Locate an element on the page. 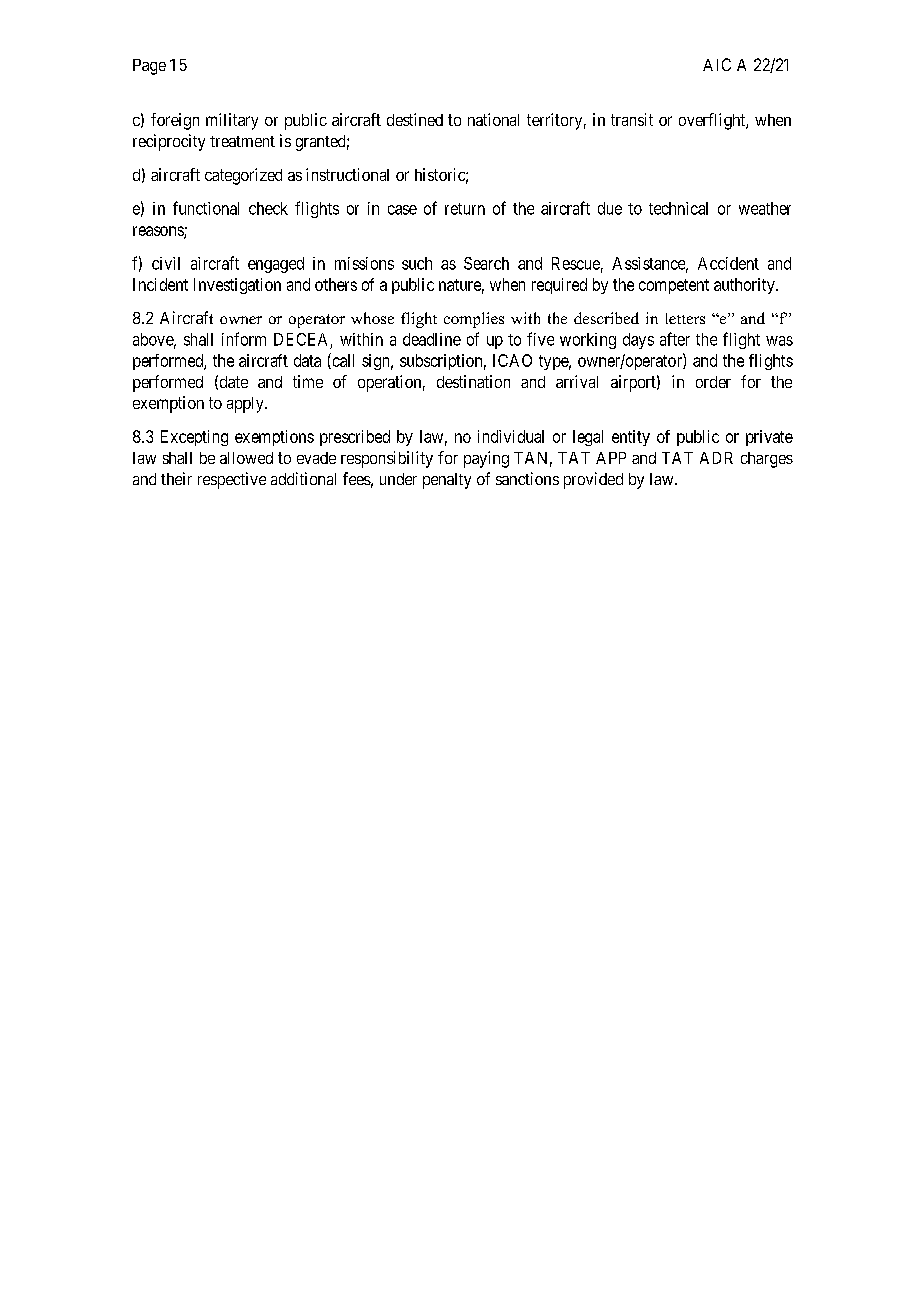 This page has height=1308, width=924. national is located at coordinates (493, 119).
